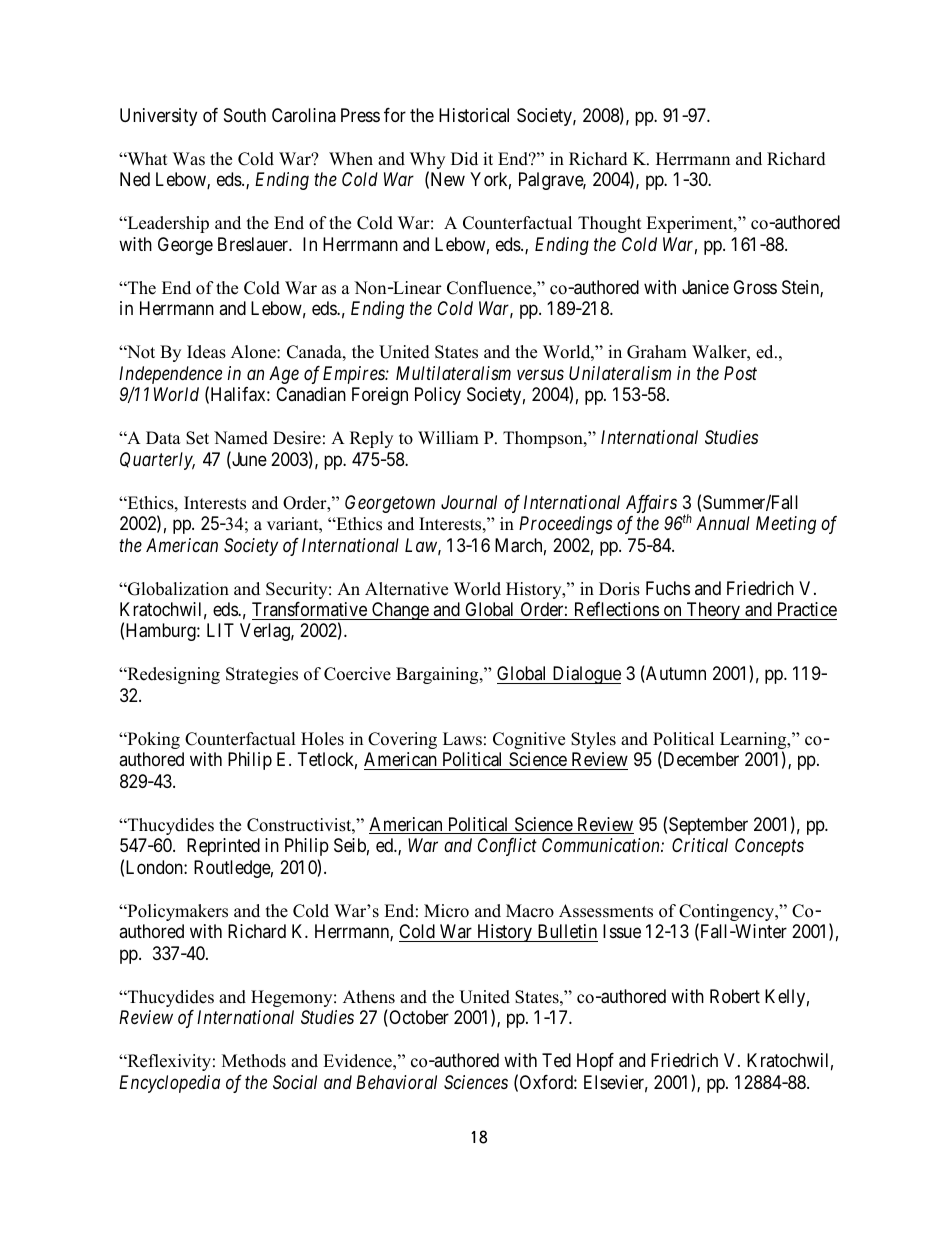 This image has height=1233, width=952. Describe the element at coordinates (309, 609) in the image. I see `Transformative` at that location.
